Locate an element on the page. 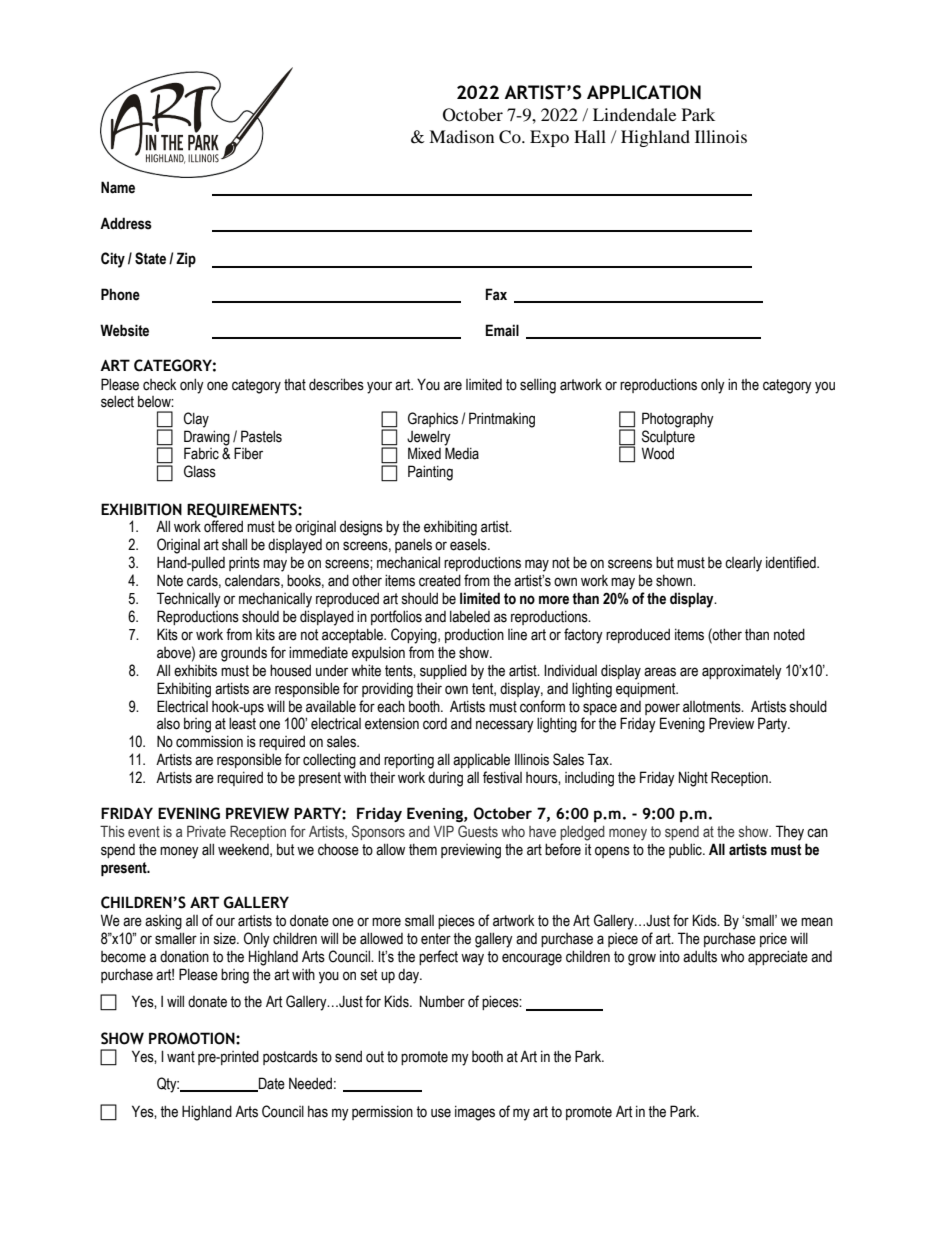  Email is located at coordinates (502, 330).
